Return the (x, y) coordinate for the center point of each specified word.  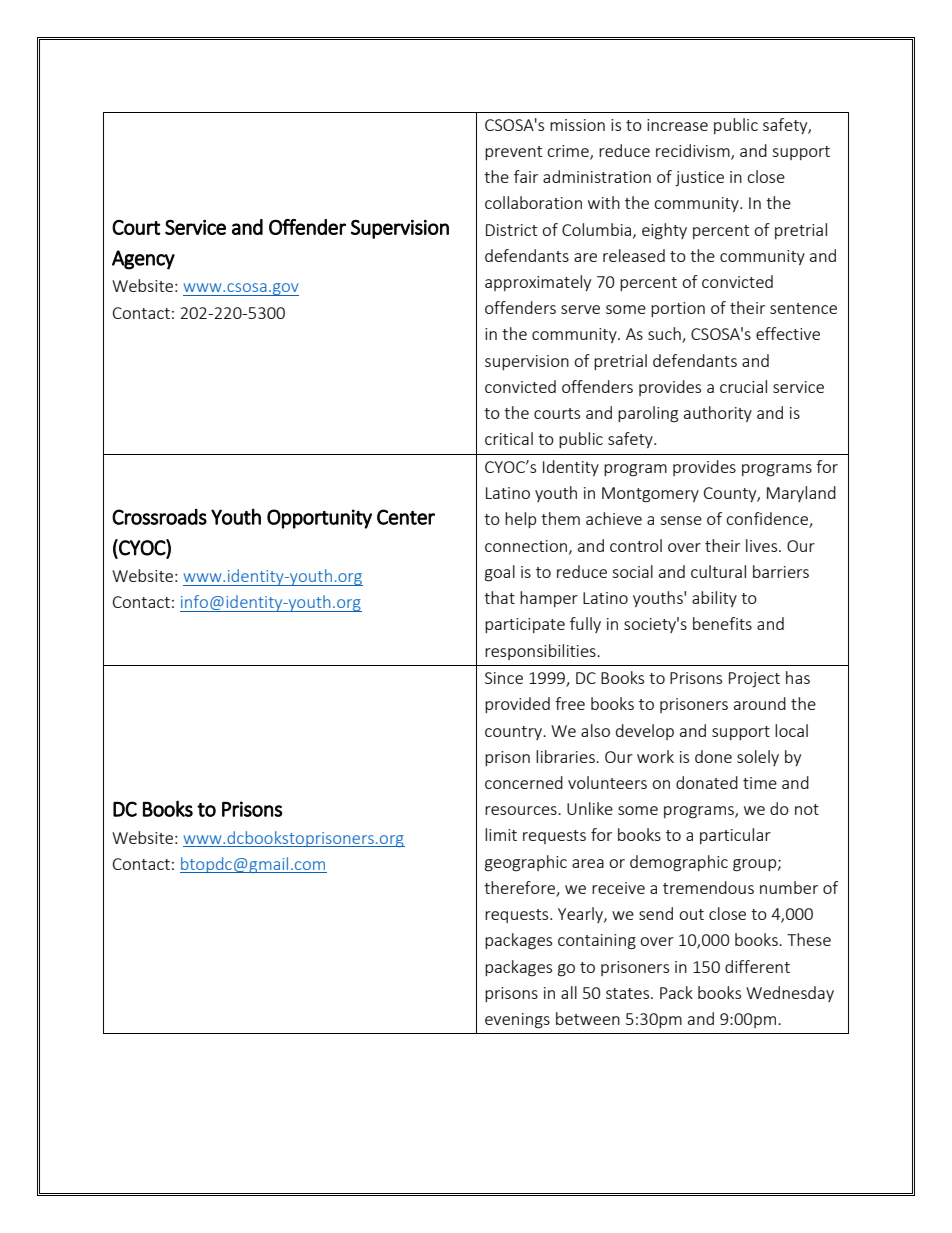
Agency (143, 260)
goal (500, 573)
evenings (517, 1021)
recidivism (694, 152)
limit (501, 834)
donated (707, 782)
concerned (524, 782)
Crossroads (159, 517)
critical (509, 438)
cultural (718, 571)
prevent (513, 153)
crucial (743, 386)
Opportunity (319, 519)
